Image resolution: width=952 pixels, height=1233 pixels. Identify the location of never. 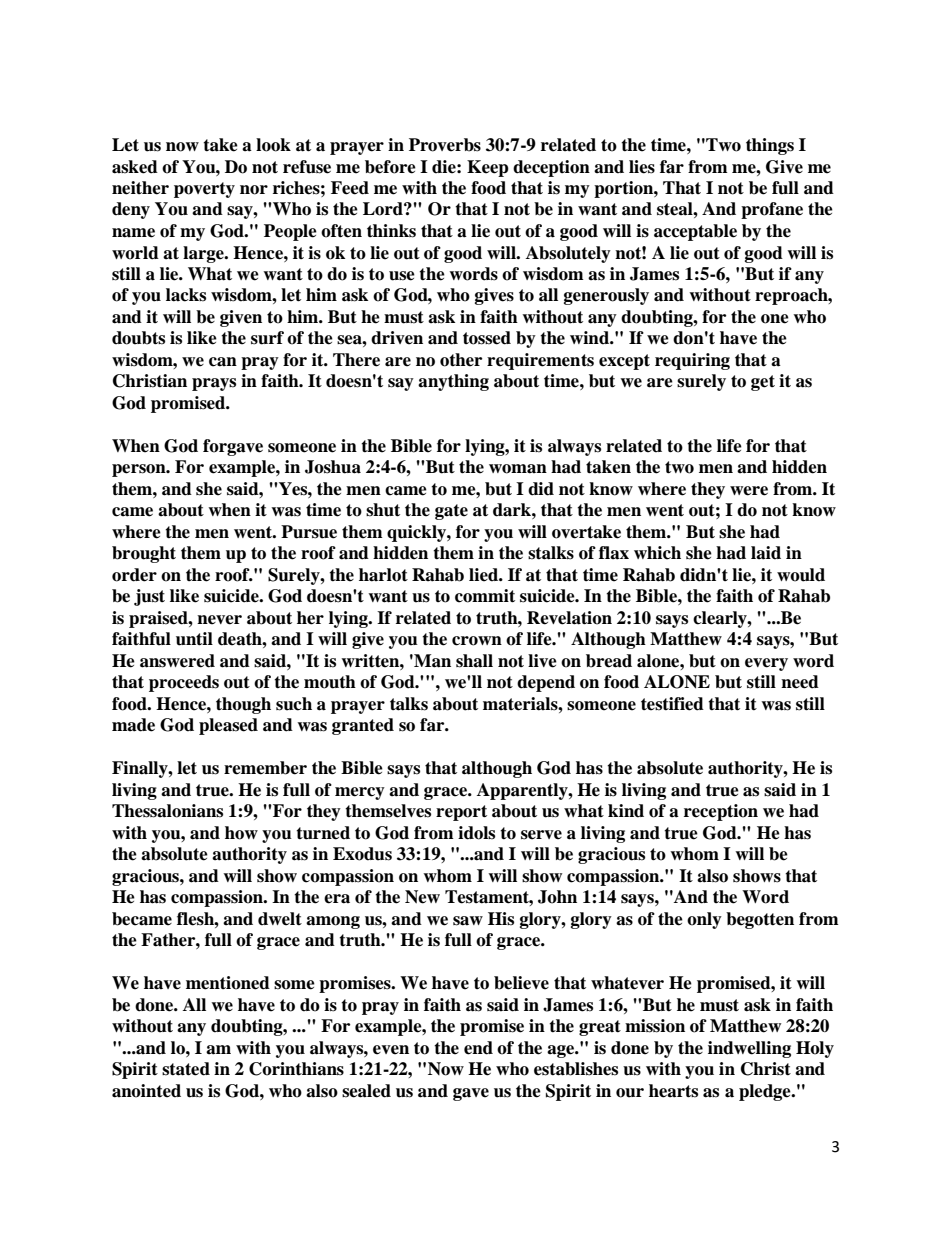
(219, 620).
